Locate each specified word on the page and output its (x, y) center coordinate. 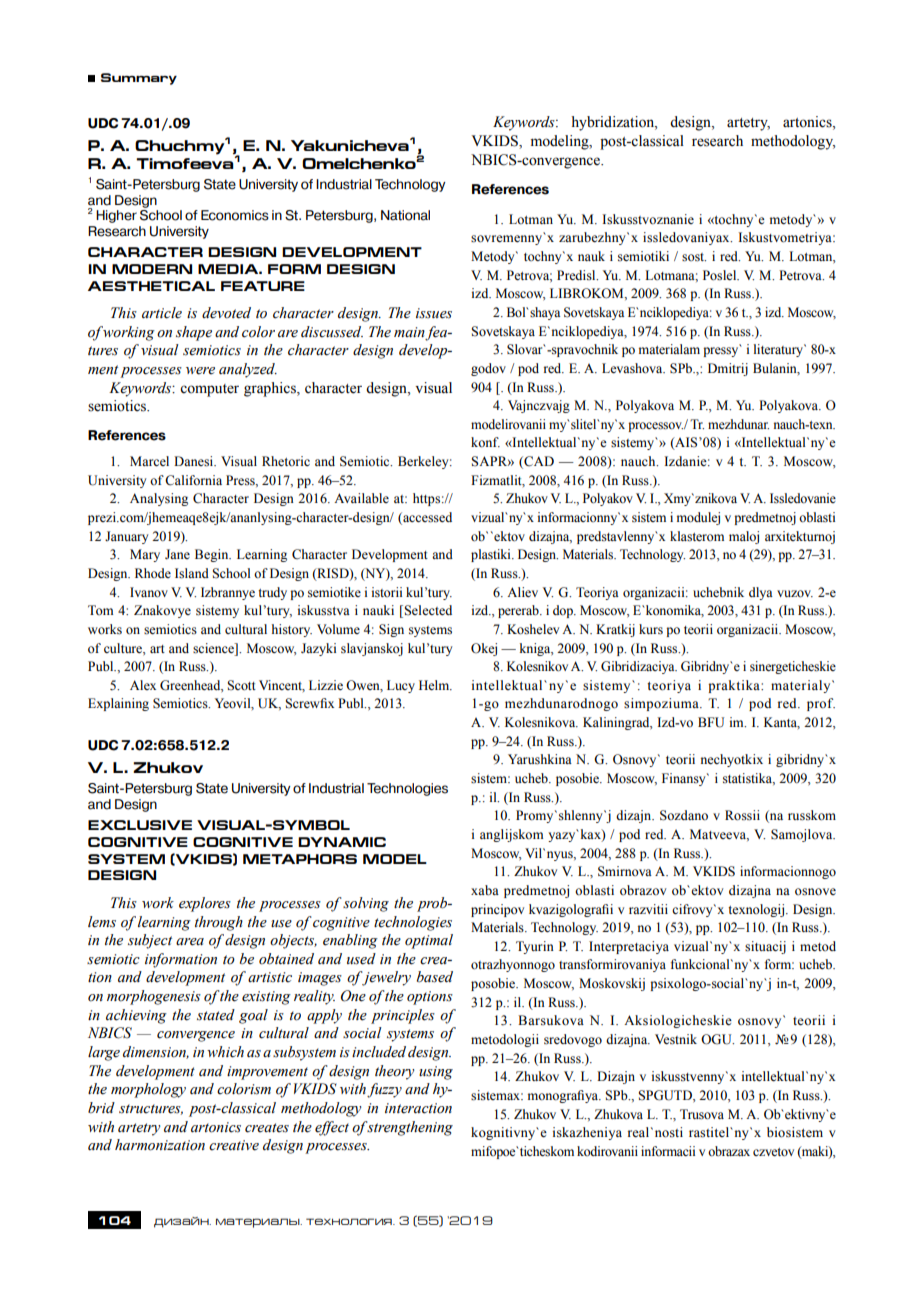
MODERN (152, 269)
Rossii (742, 815)
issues (434, 313)
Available (361, 498)
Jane (177, 554)
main (409, 332)
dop (564, 611)
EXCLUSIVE (140, 825)
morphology (148, 1090)
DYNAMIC (342, 842)
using (436, 1073)
